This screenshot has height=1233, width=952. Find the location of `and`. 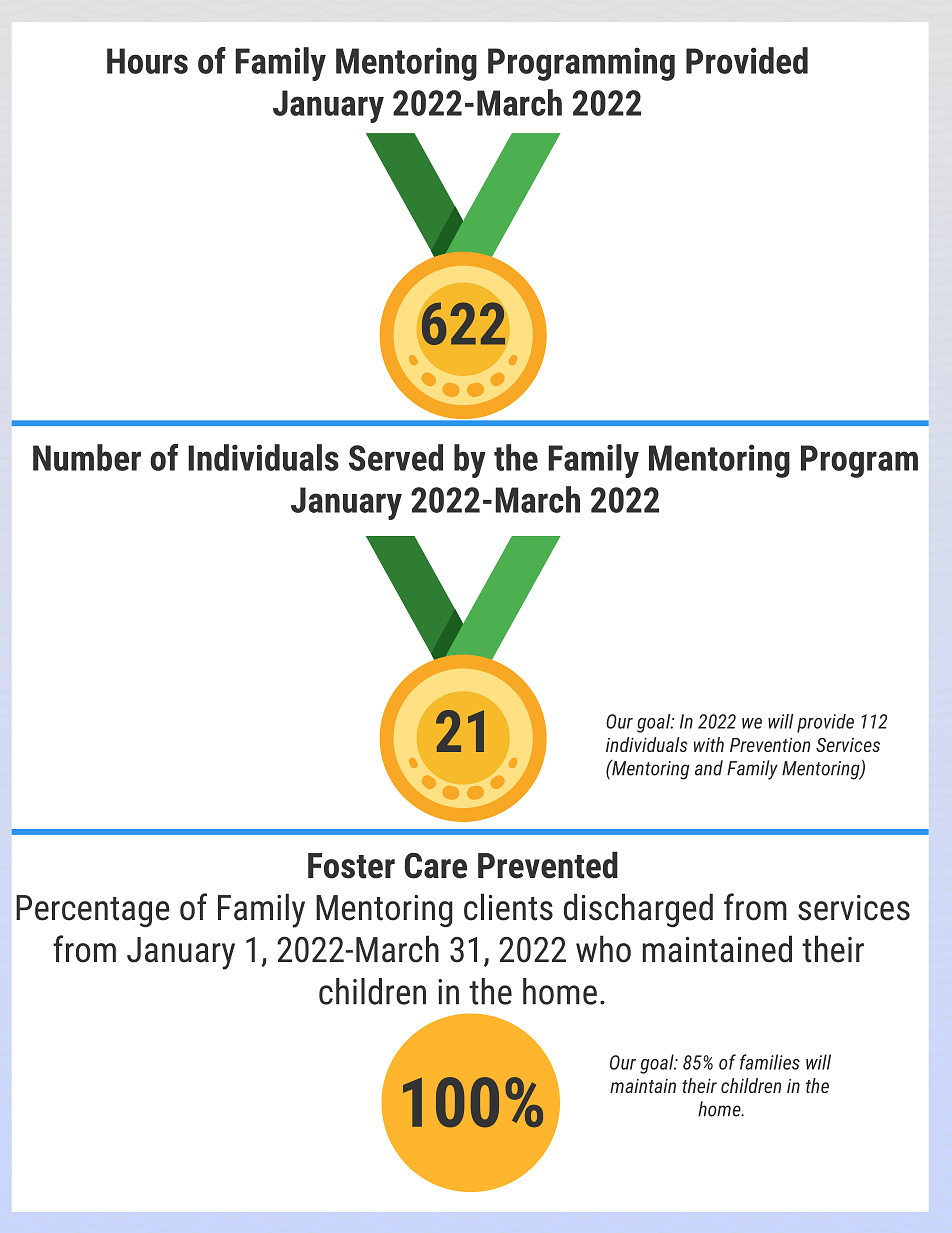

and is located at coordinates (709, 768).
